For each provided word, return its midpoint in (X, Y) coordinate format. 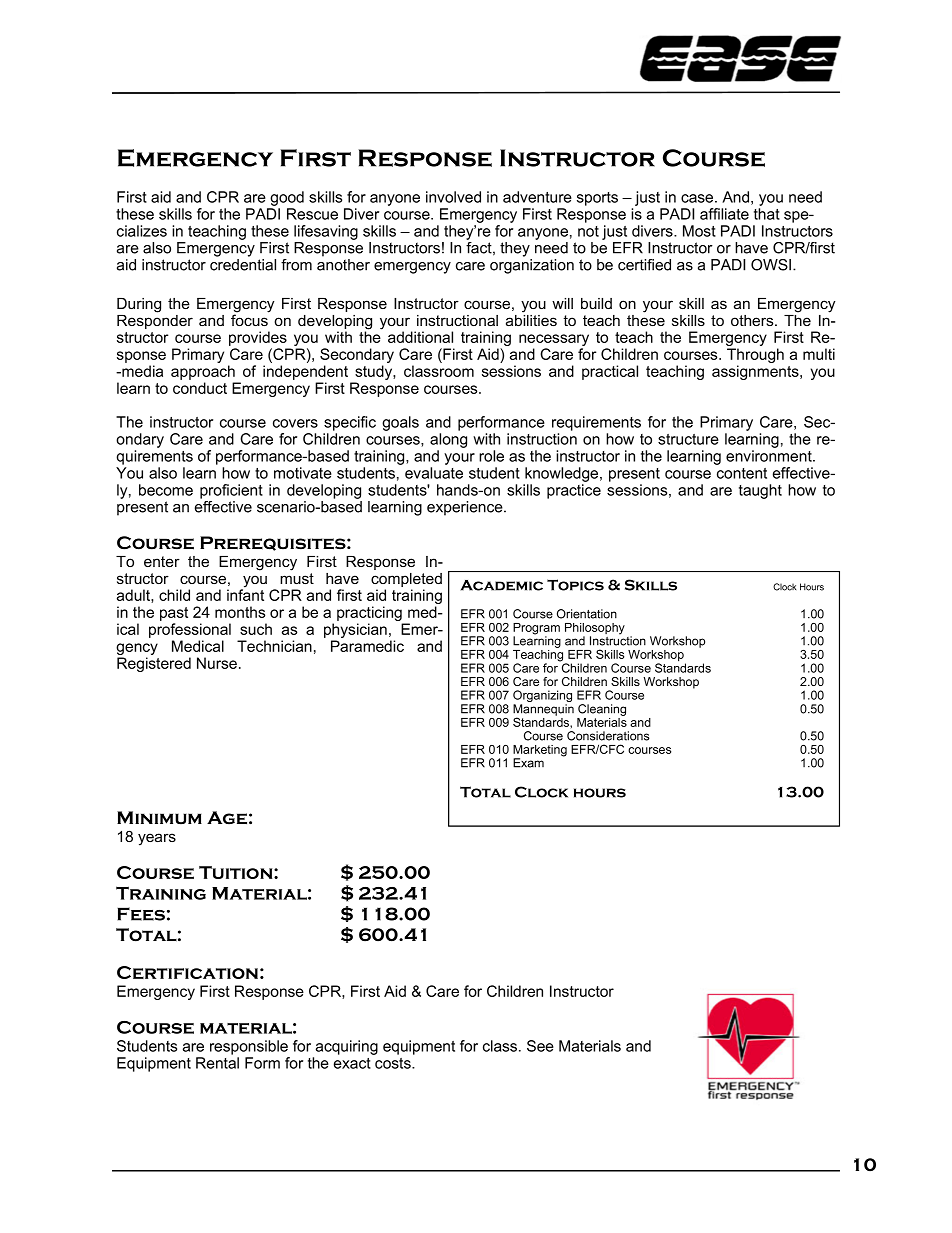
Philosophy (595, 630)
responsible (249, 1047)
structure (688, 439)
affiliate (724, 214)
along (448, 440)
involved (453, 197)
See (540, 1046)
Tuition (237, 872)
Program (536, 630)
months (240, 612)
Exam (528, 763)
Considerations (608, 736)
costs (394, 1063)
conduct (200, 388)
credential (243, 265)
